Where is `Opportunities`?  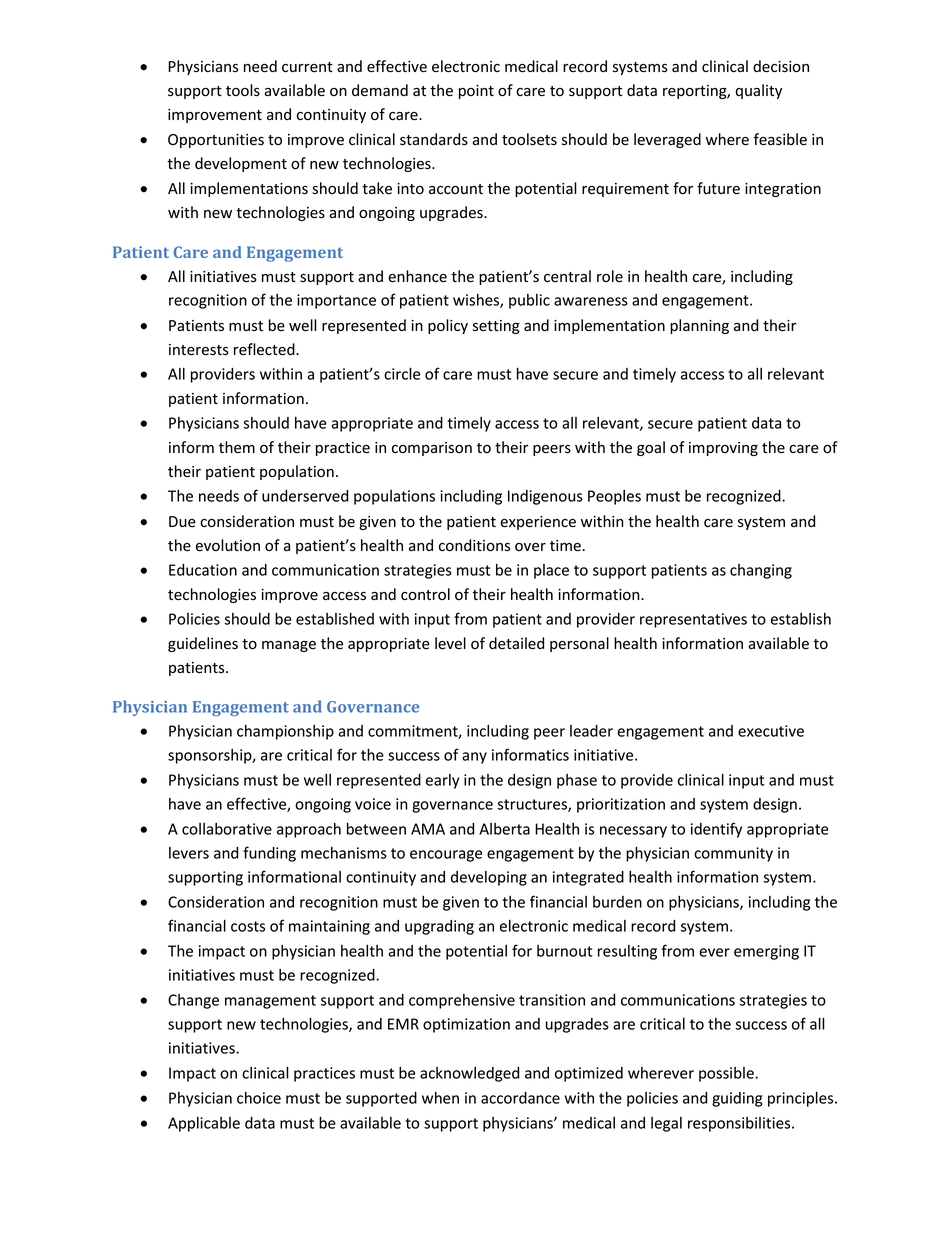
Opportunities is located at coordinates (216, 141).
